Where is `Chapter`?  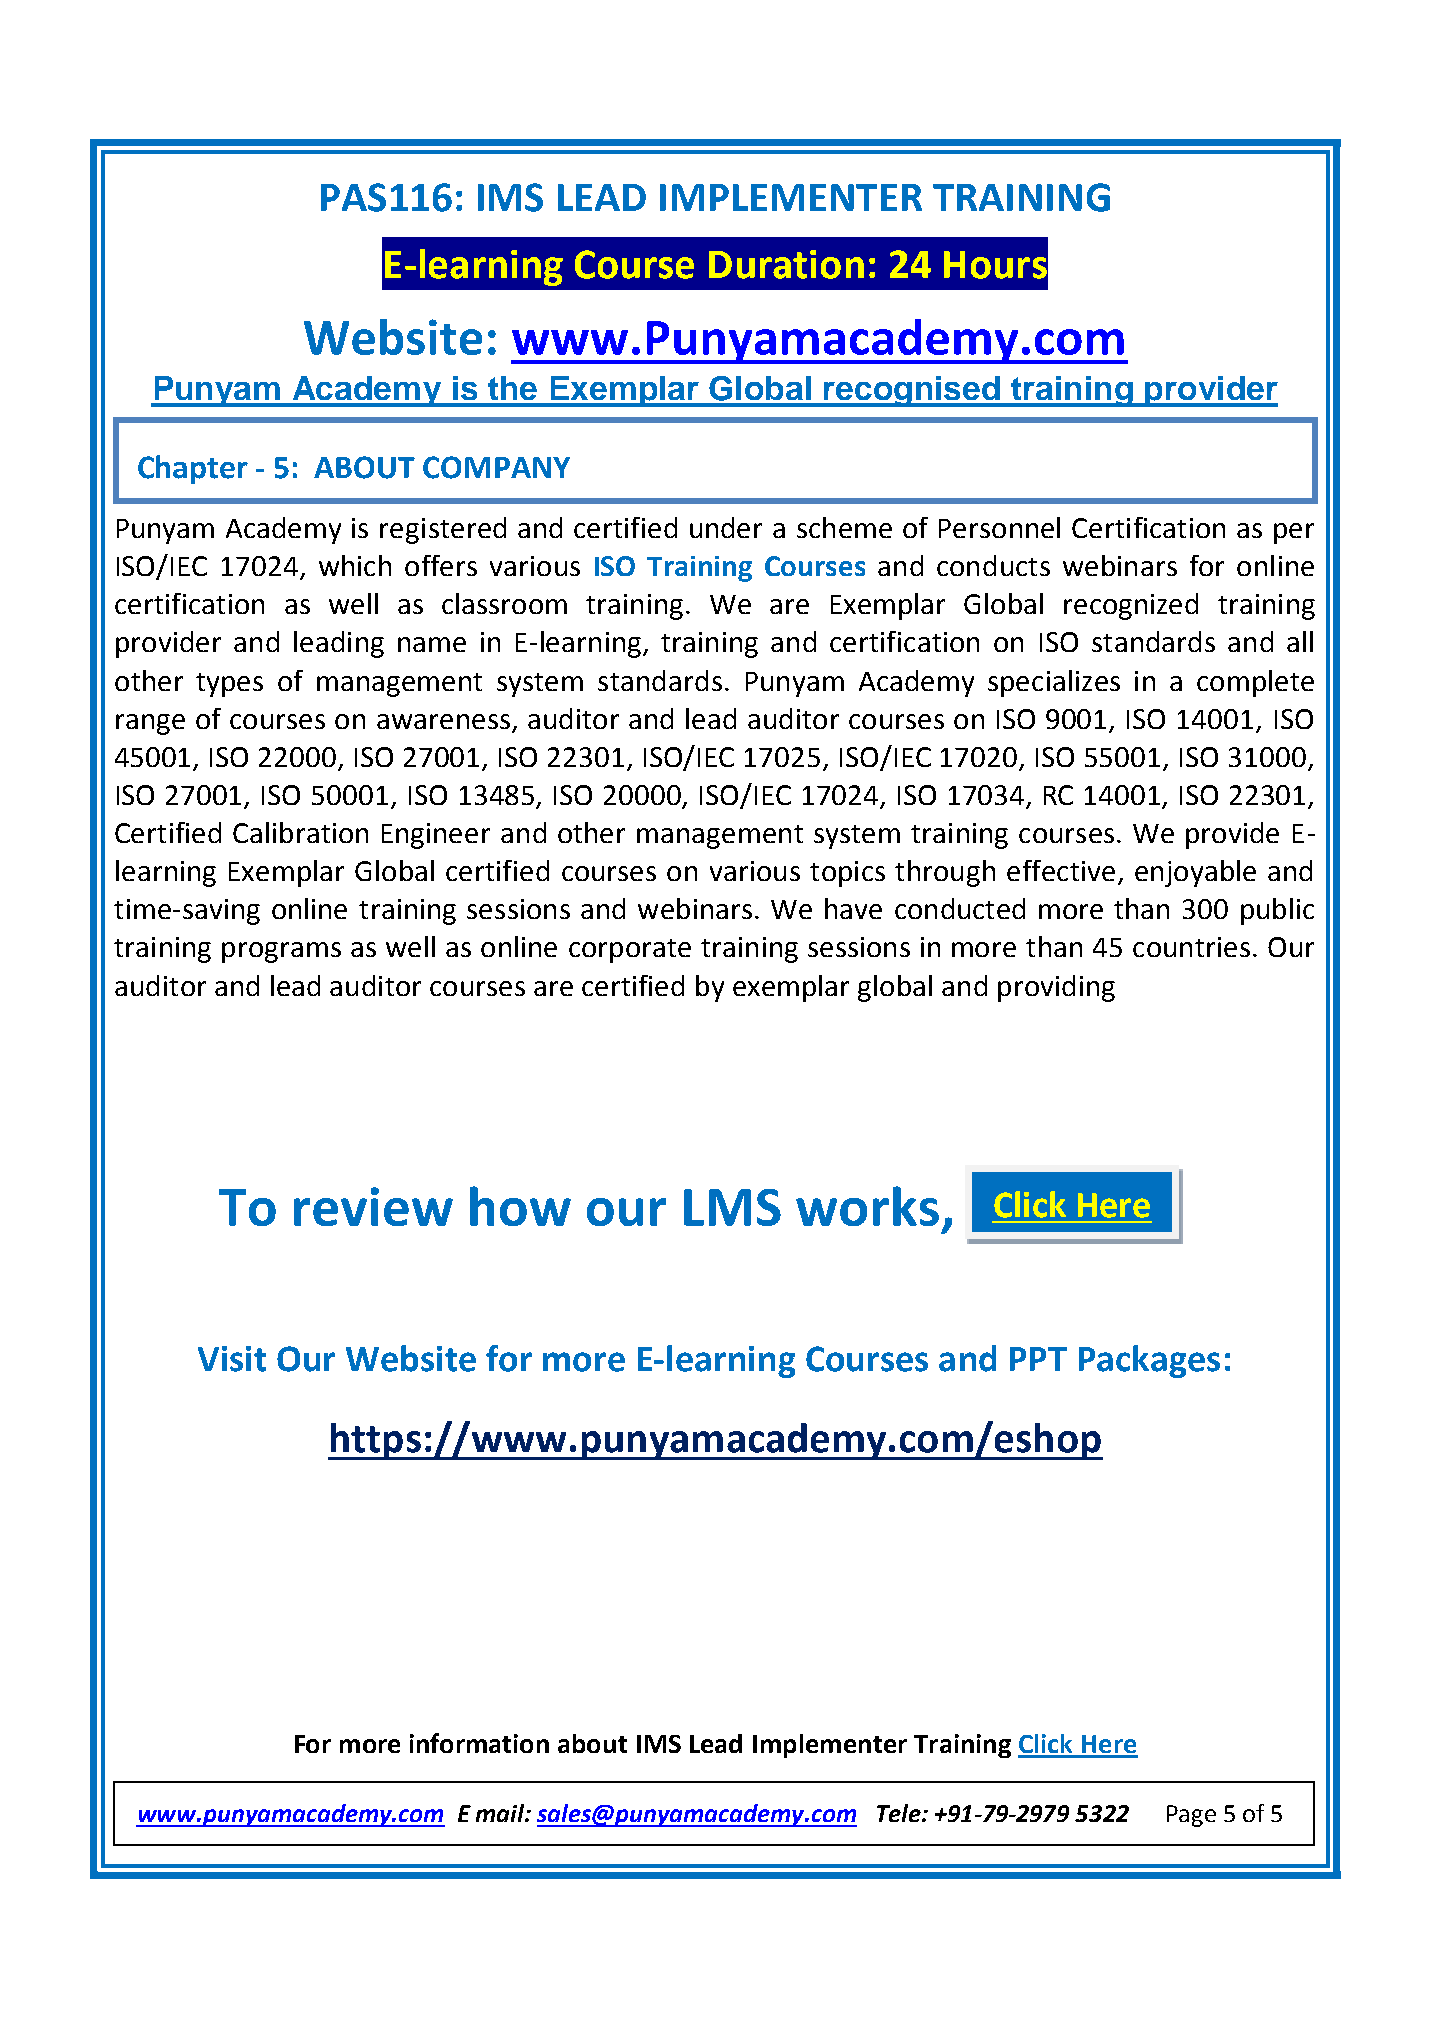 Chapter is located at coordinates (193, 469).
